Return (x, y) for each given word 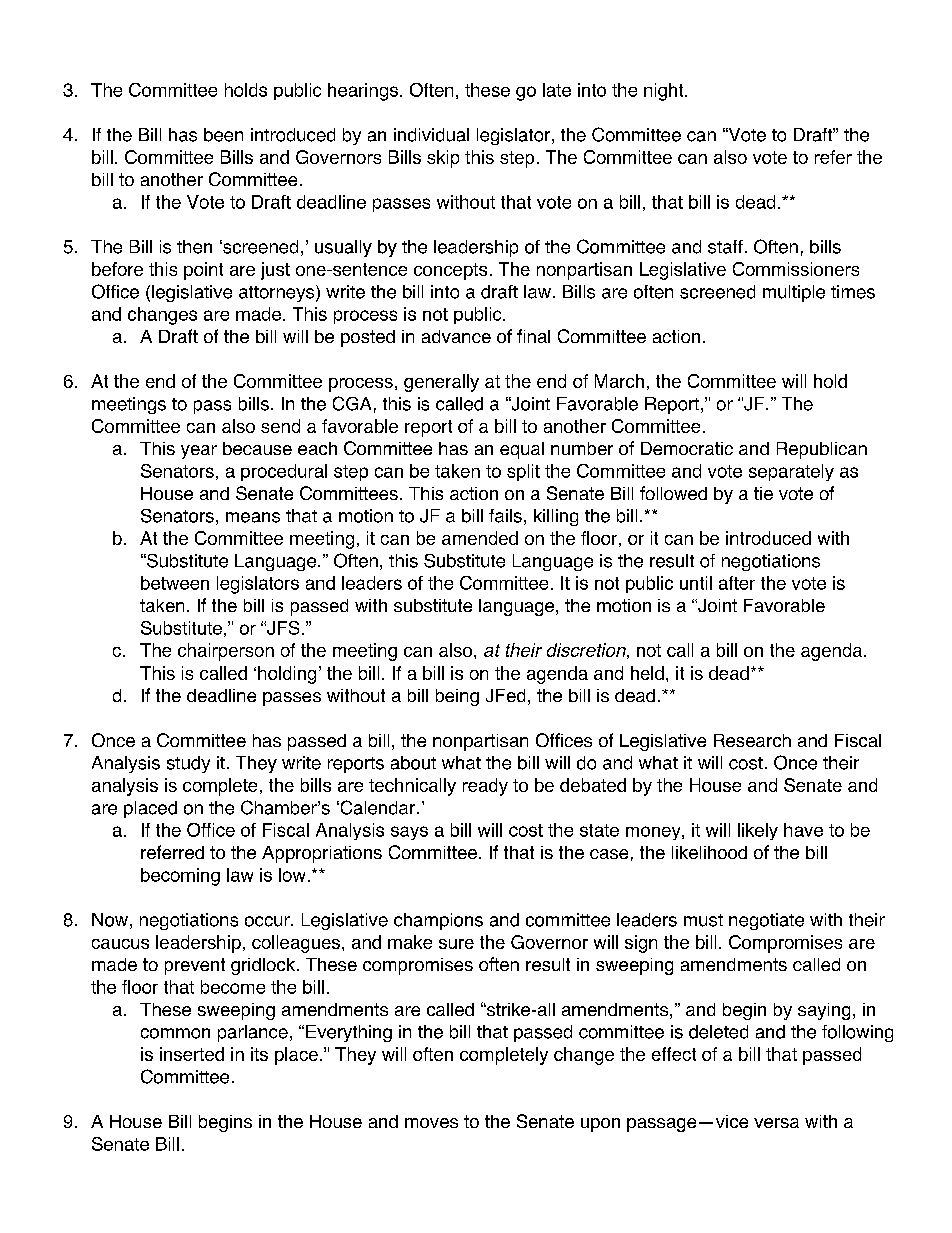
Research (752, 740)
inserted (192, 1054)
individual (431, 135)
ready (485, 787)
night (665, 92)
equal (522, 450)
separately (791, 472)
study (188, 764)
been (223, 135)
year (199, 452)
